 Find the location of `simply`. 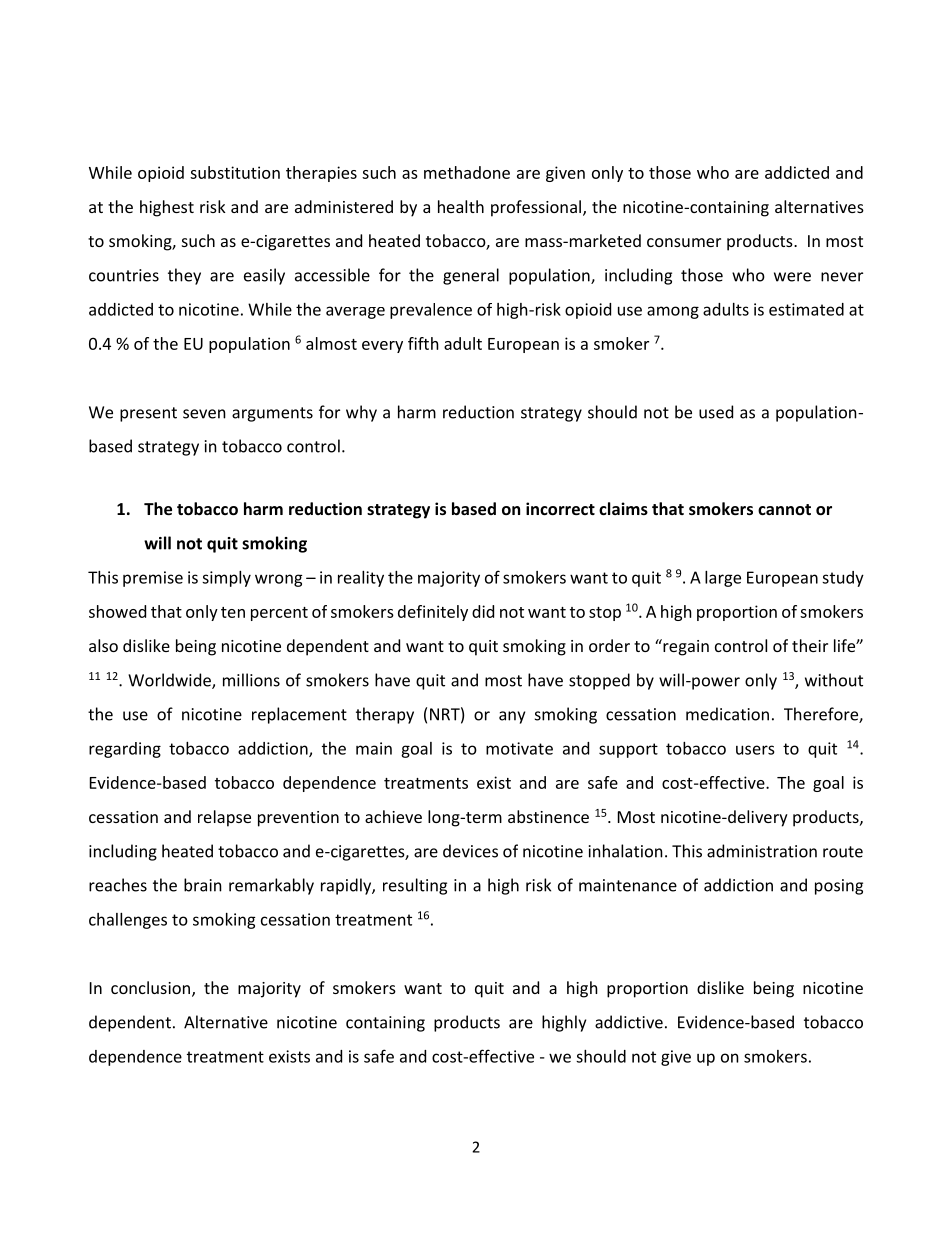

simply is located at coordinates (226, 579).
